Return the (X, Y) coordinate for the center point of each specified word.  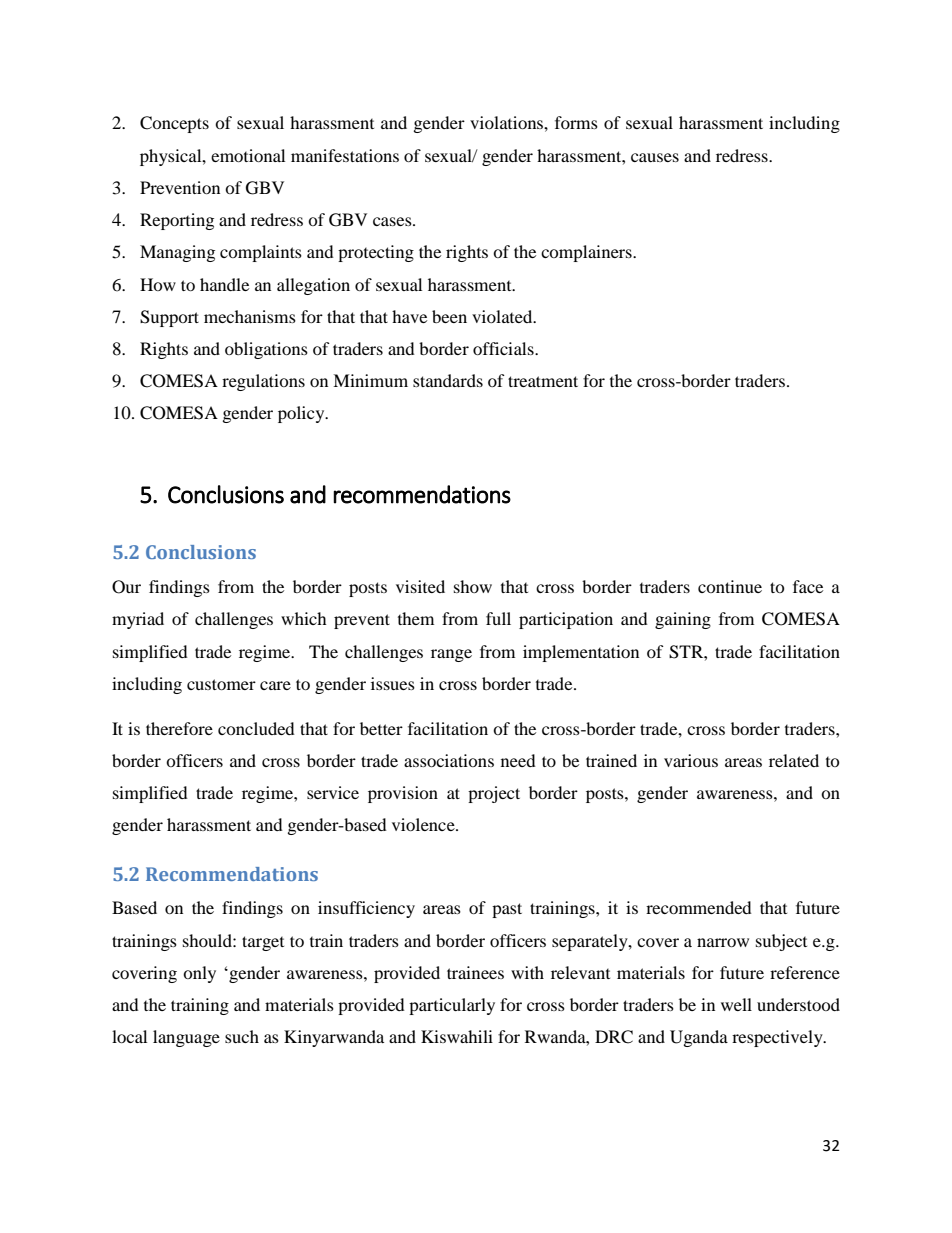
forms (576, 122)
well (736, 1004)
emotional (248, 155)
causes (655, 157)
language (186, 1038)
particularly (452, 1006)
